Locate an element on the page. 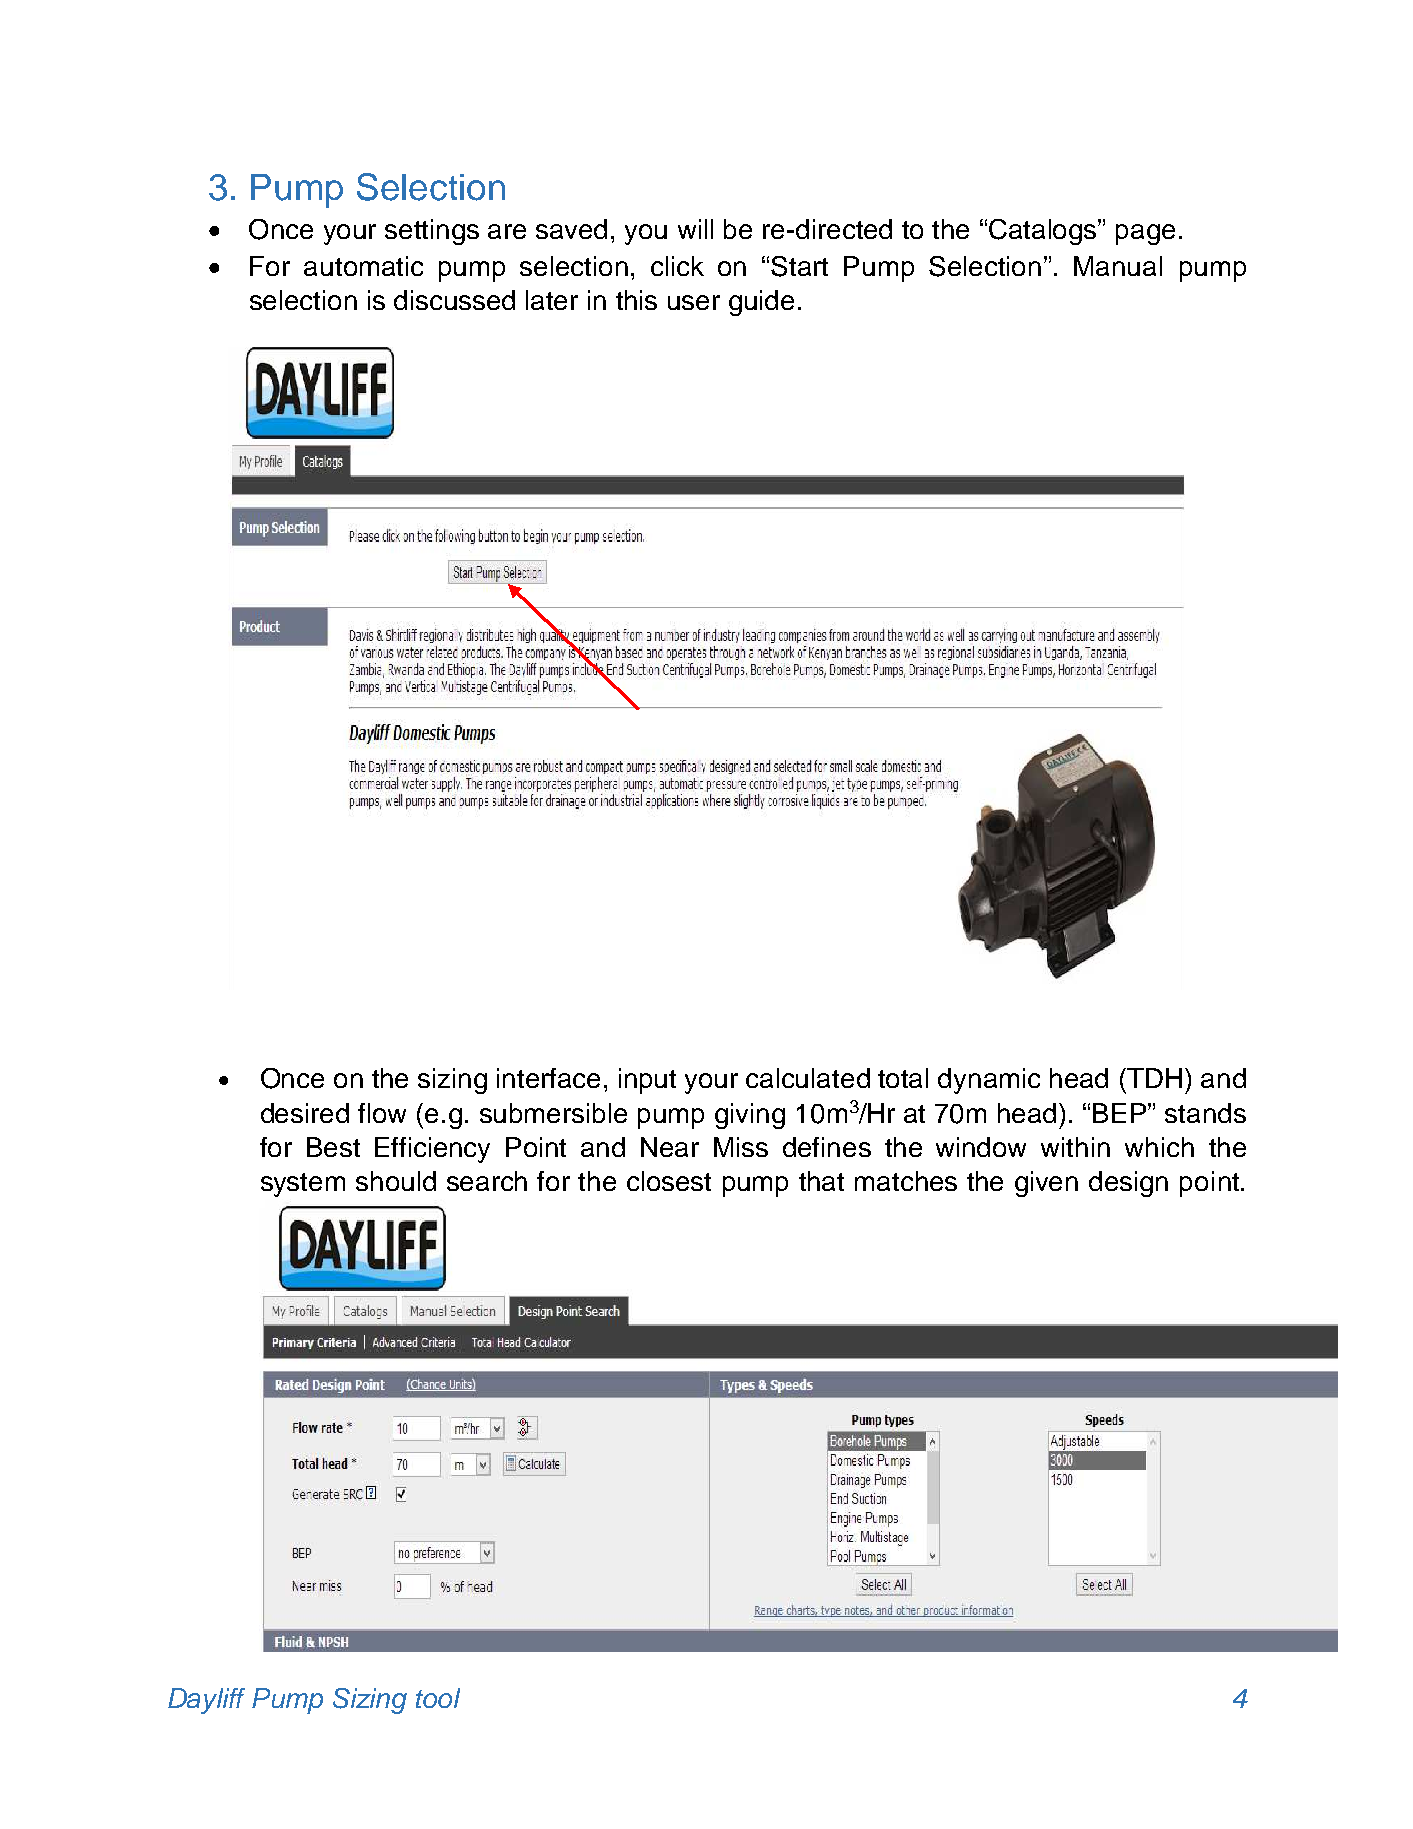 Image resolution: width=1413 pixels, height=1829 pixels. tool is located at coordinates (438, 1698).
